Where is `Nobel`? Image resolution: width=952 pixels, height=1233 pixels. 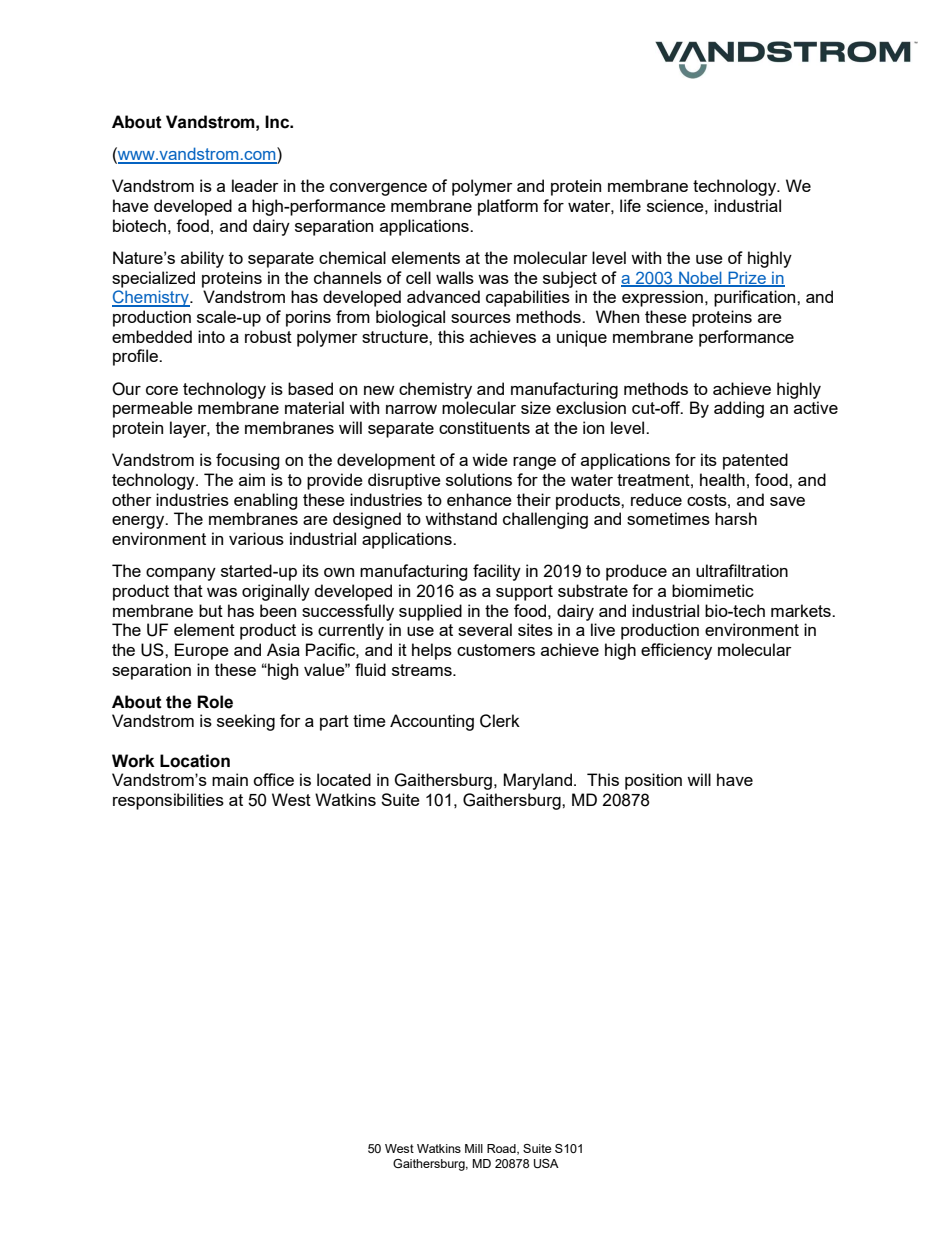 Nobel is located at coordinates (700, 278).
